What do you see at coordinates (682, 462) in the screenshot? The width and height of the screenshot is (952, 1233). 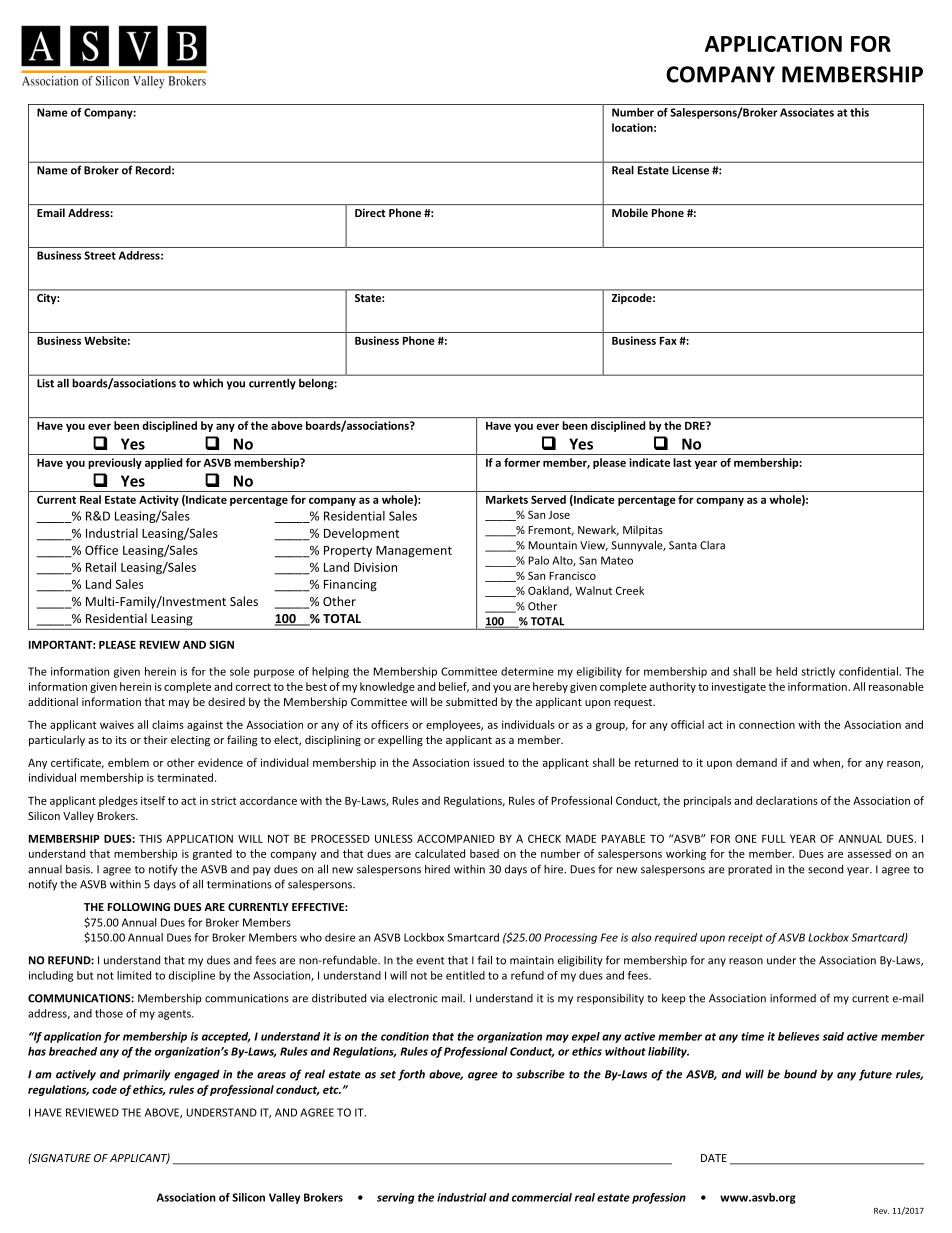 I see `last` at bounding box center [682, 462].
